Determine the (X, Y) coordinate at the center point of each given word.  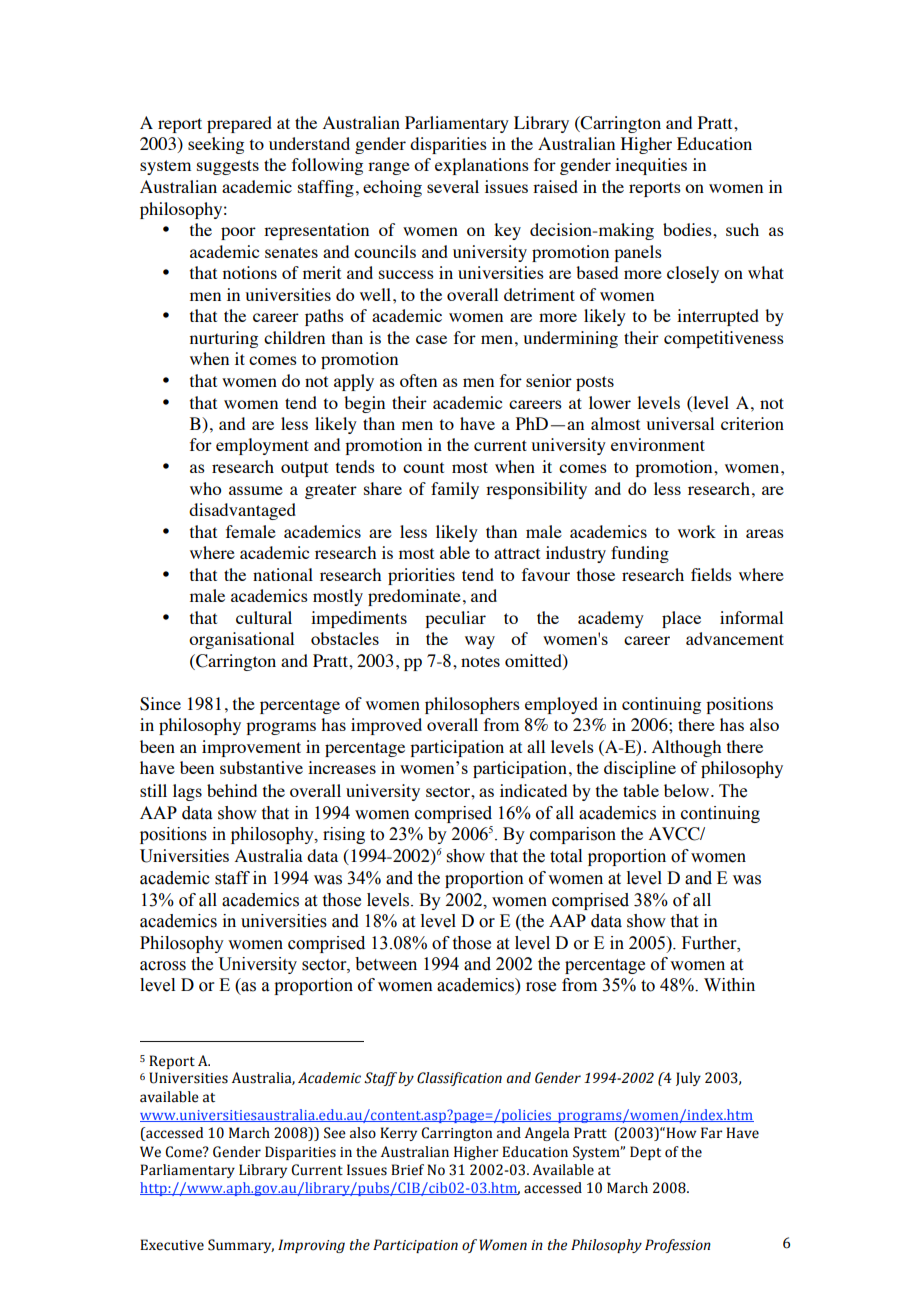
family (455, 490)
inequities (651, 166)
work (697, 531)
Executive (172, 1245)
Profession (678, 1246)
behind (232, 790)
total (566, 856)
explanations (482, 166)
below (686, 790)
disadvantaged (242, 511)
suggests (228, 167)
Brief (407, 1170)
